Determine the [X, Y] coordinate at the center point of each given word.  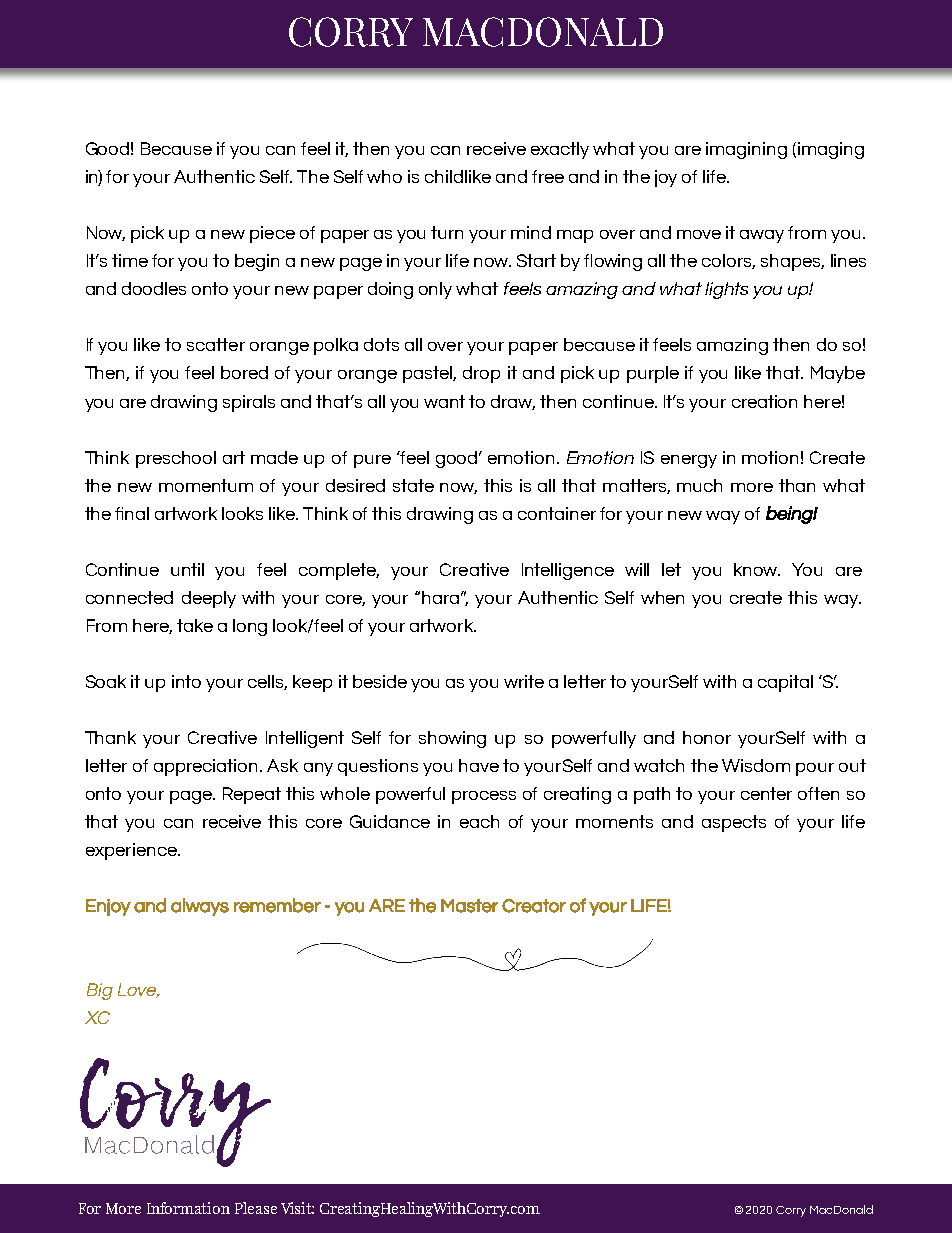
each [479, 821]
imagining [746, 150]
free [548, 176]
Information [188, 1208]
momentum [206, 485]
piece [272, 234]
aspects [734, 823]
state [413, 485]
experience [132, 851]
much [699, 485]
